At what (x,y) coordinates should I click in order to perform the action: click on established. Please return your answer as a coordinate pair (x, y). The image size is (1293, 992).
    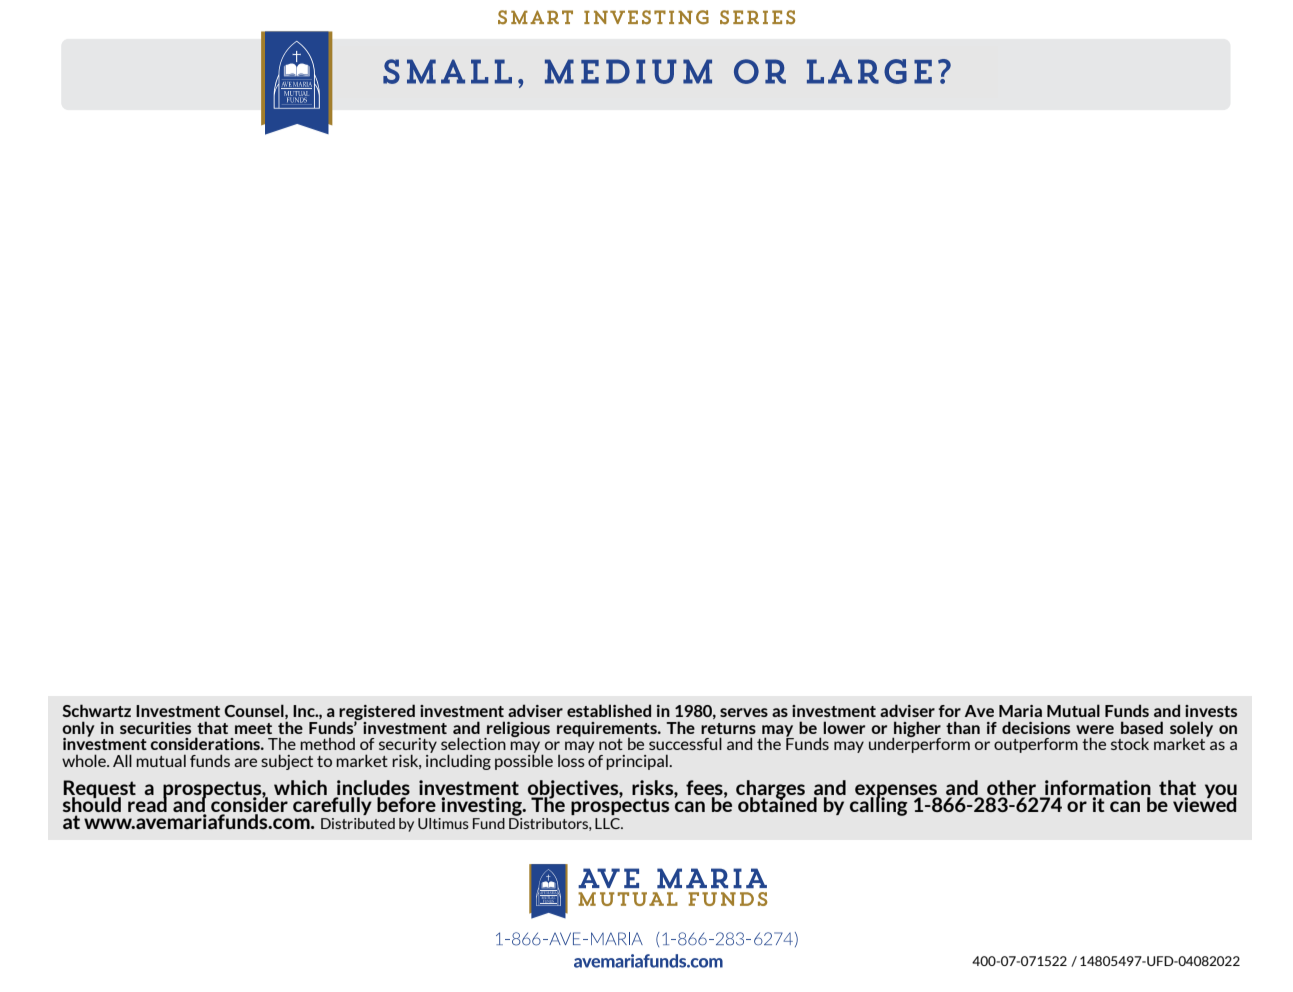
    Looking at the image, I should click on (609, 710).
